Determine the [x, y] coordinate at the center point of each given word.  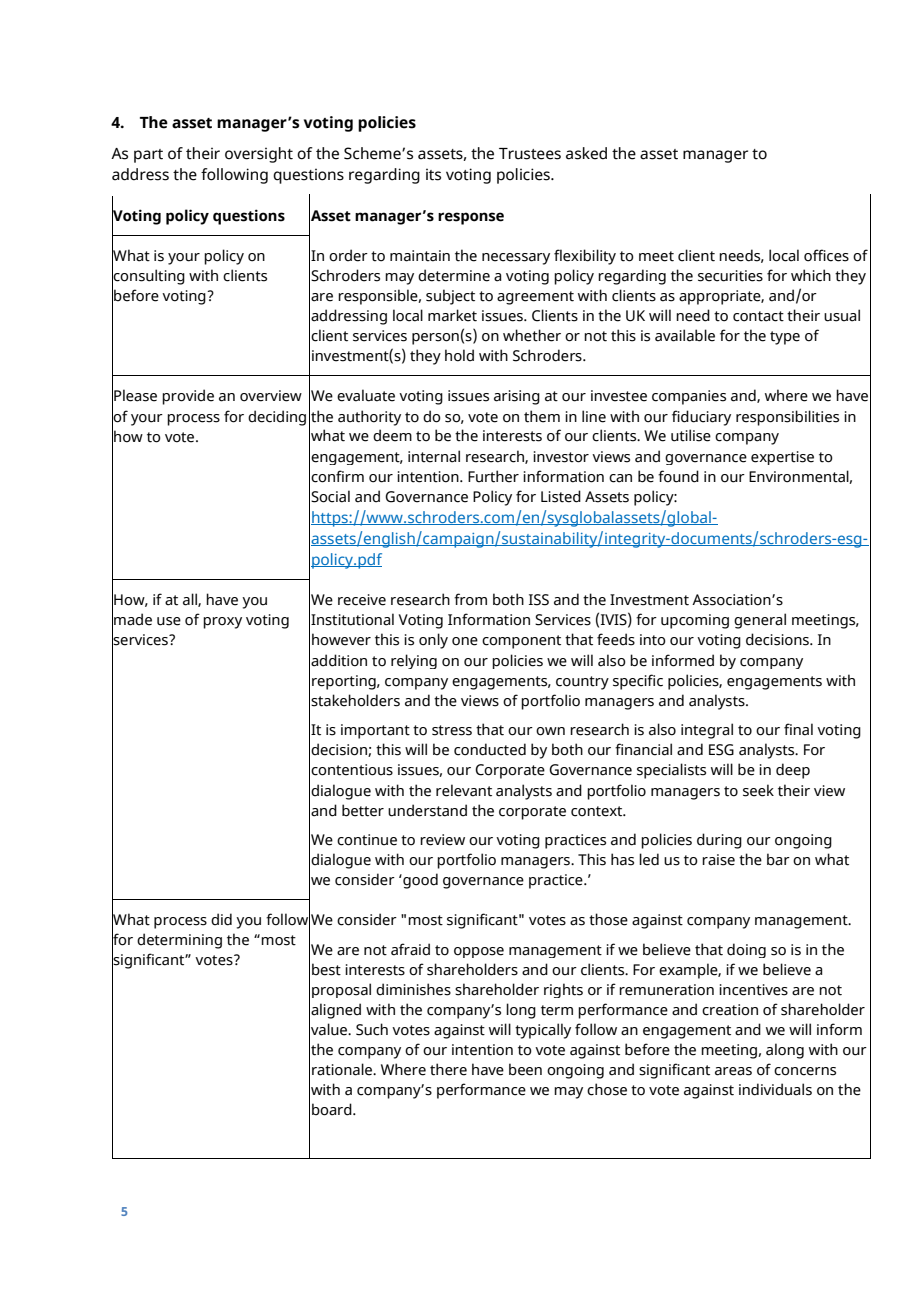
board [333, 1109]
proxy [222, 623]
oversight [259, 155]
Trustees [530, 154]
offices [826, 255]
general [760, 621]
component [521, 642]
